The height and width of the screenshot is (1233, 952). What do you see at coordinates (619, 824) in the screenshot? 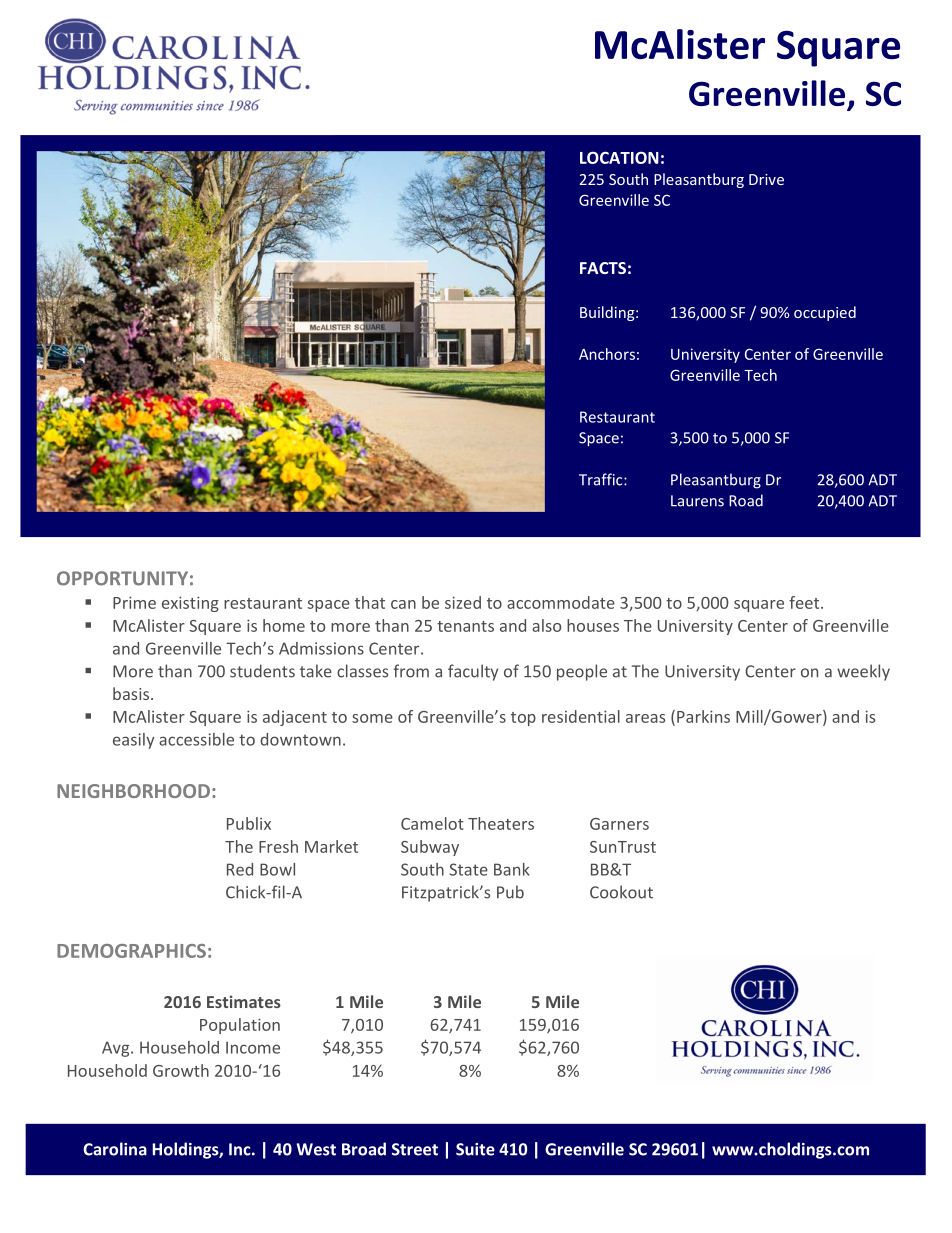
I see `Garners` at bounding box center [619, 824].
